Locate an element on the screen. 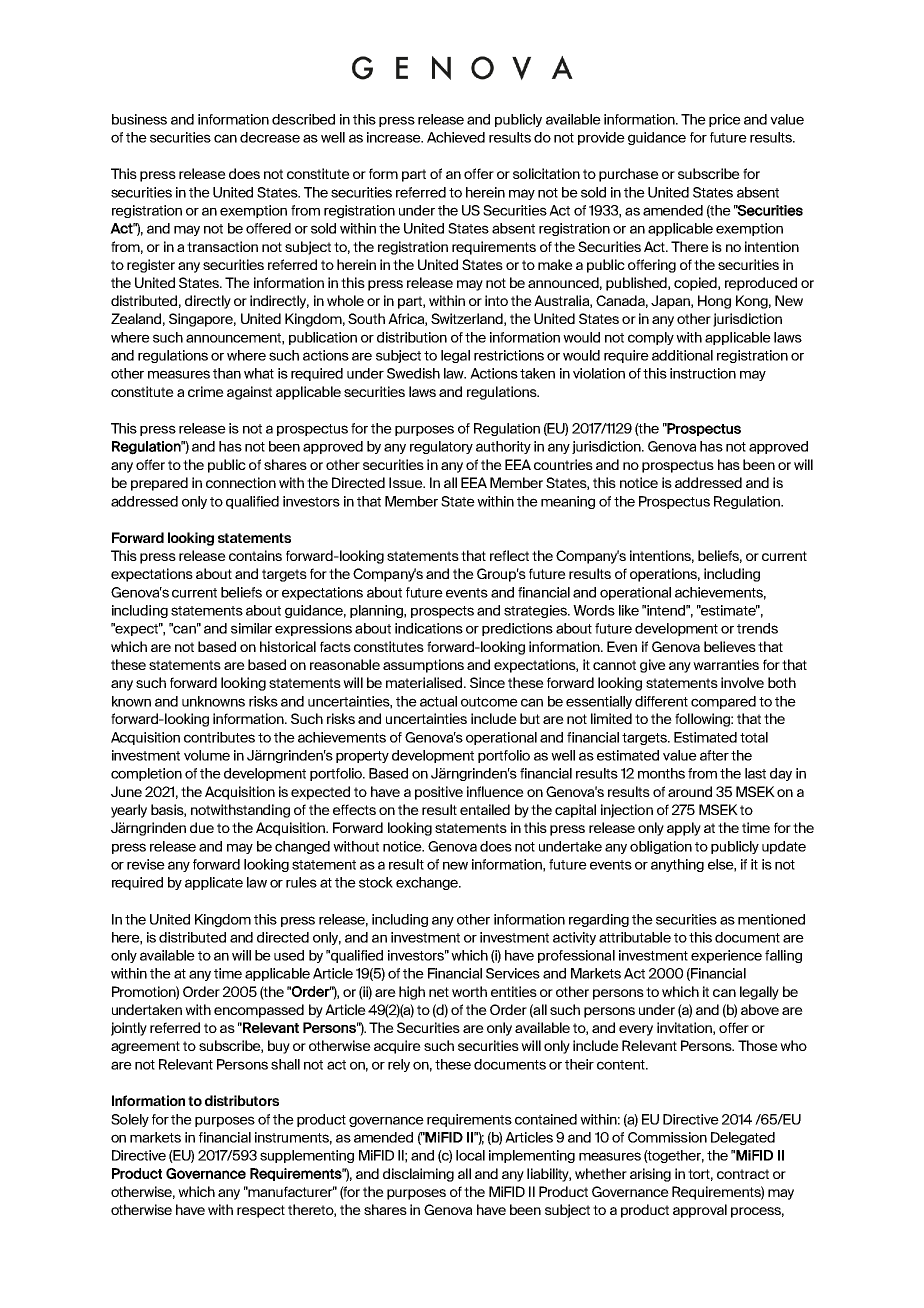 This screenshot has height=1308, width=924. price is located at coordinates (725, 120).
